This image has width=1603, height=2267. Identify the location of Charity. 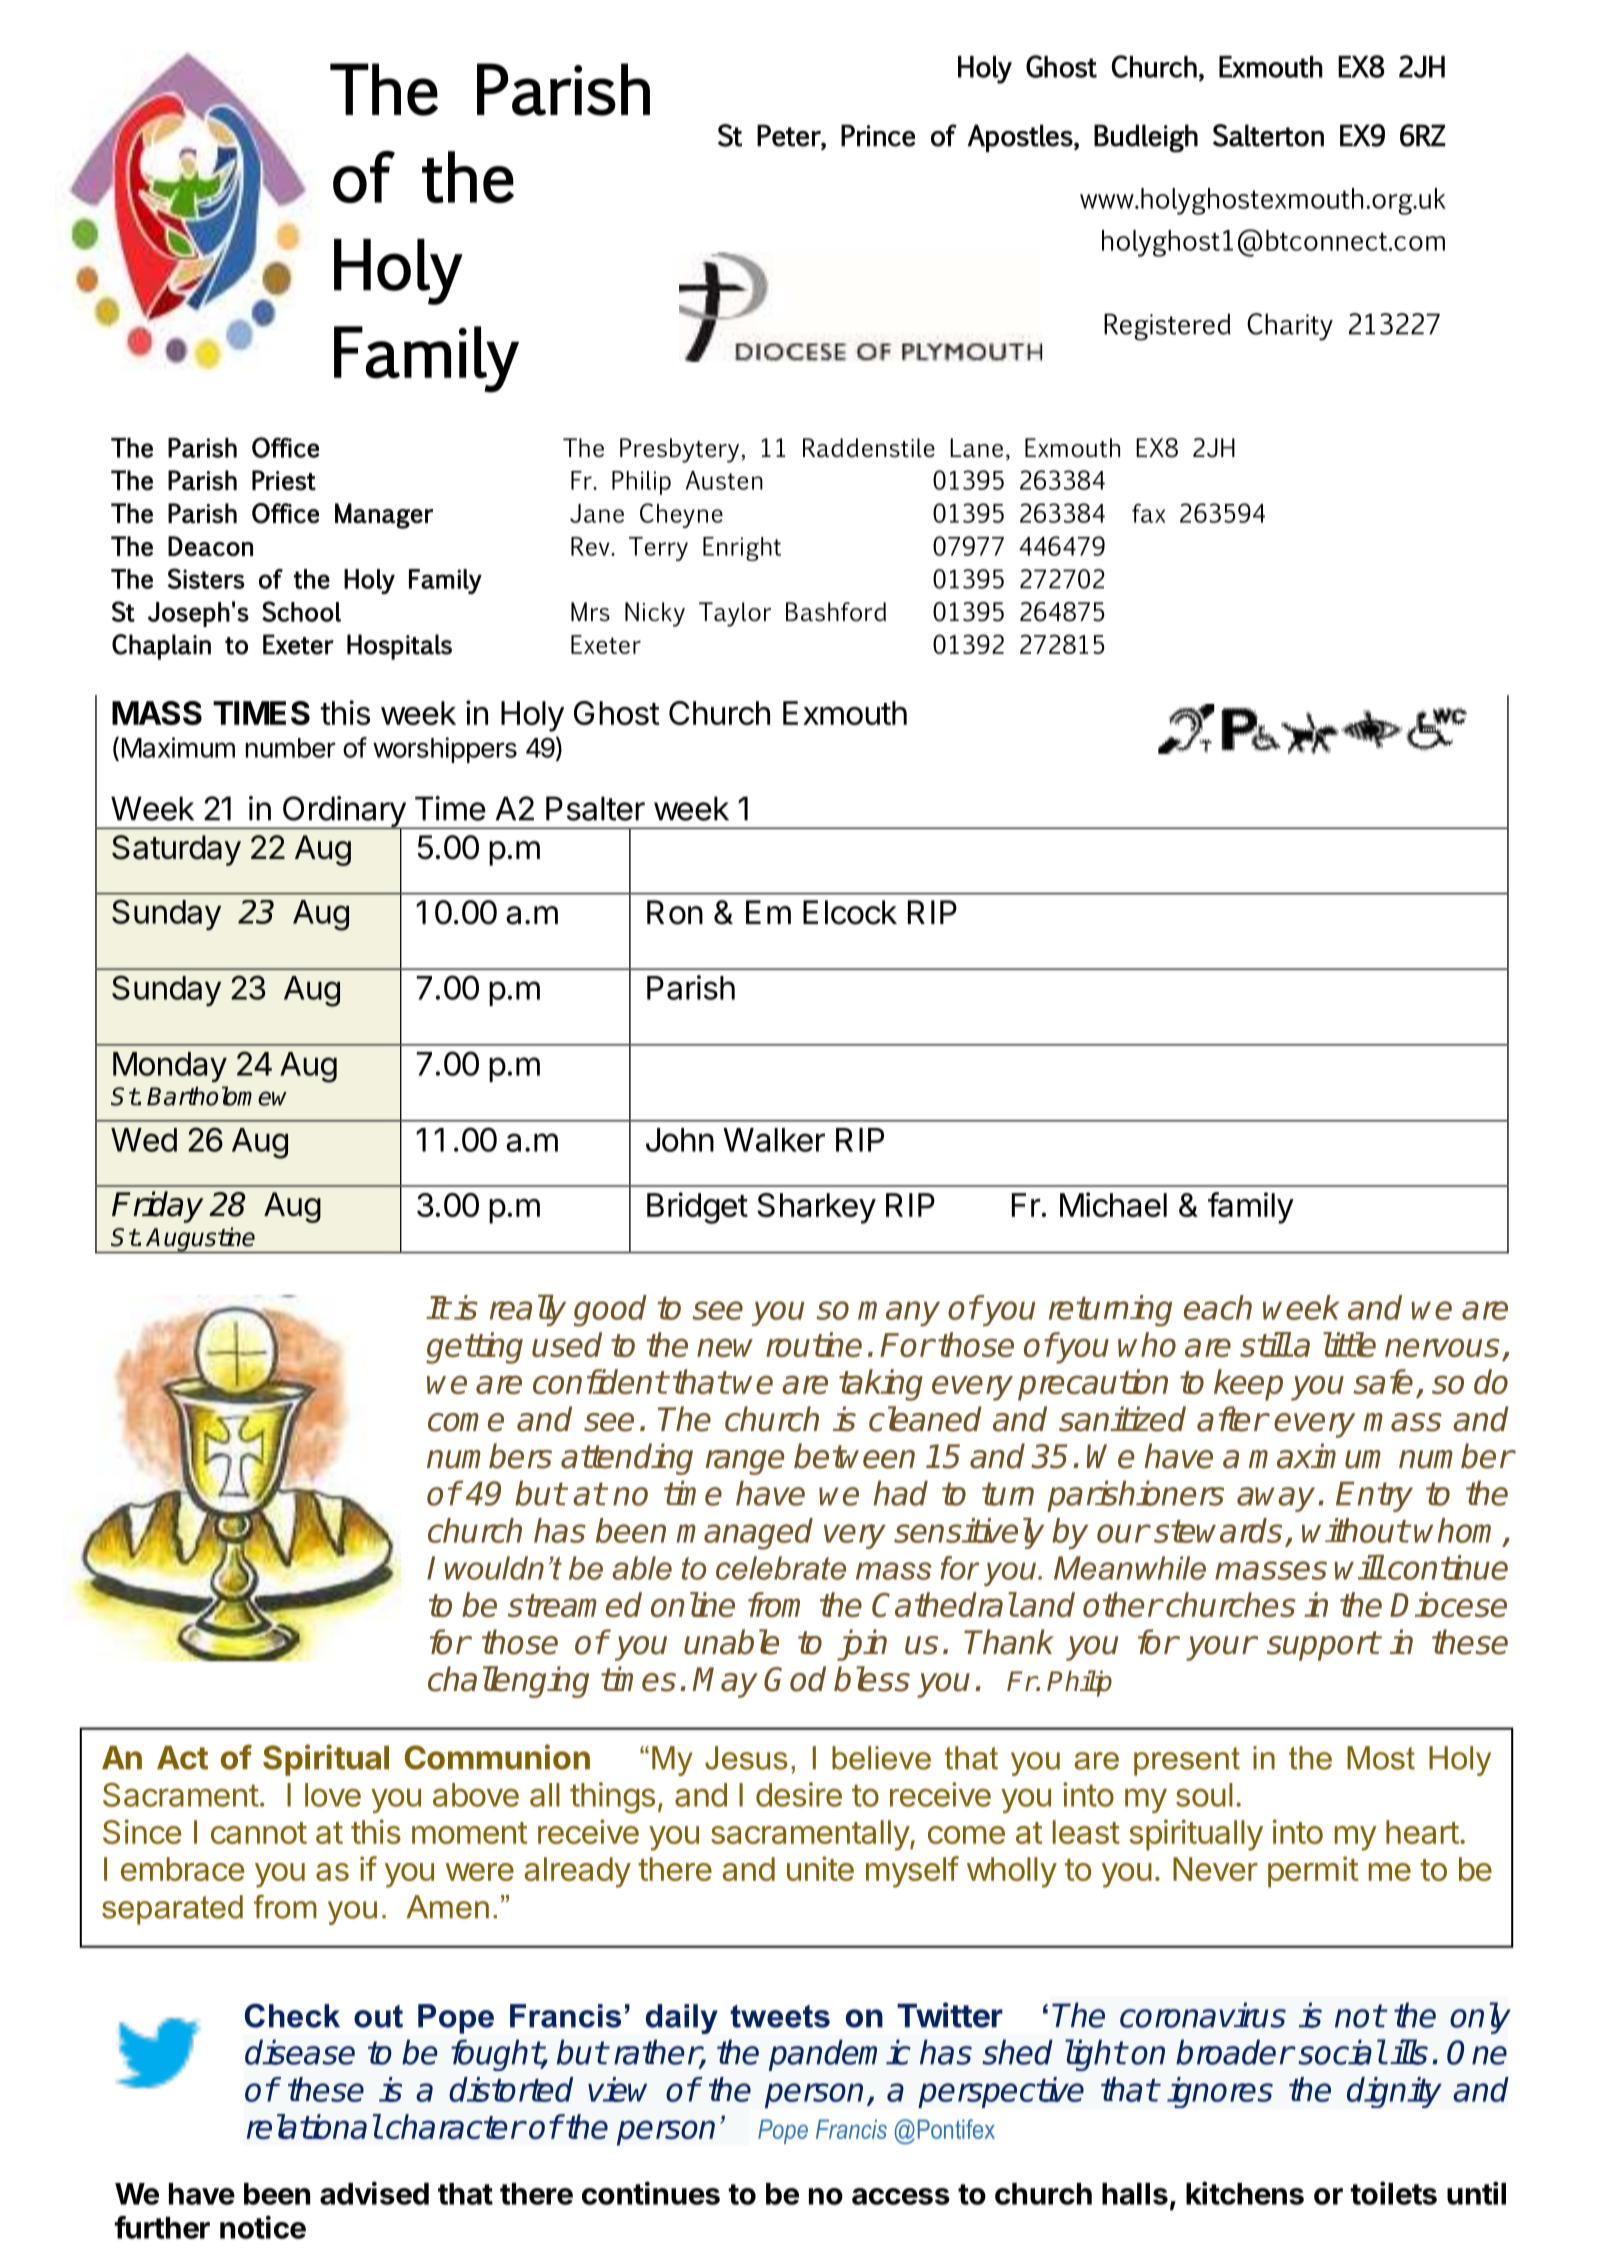
(1290, 327).
